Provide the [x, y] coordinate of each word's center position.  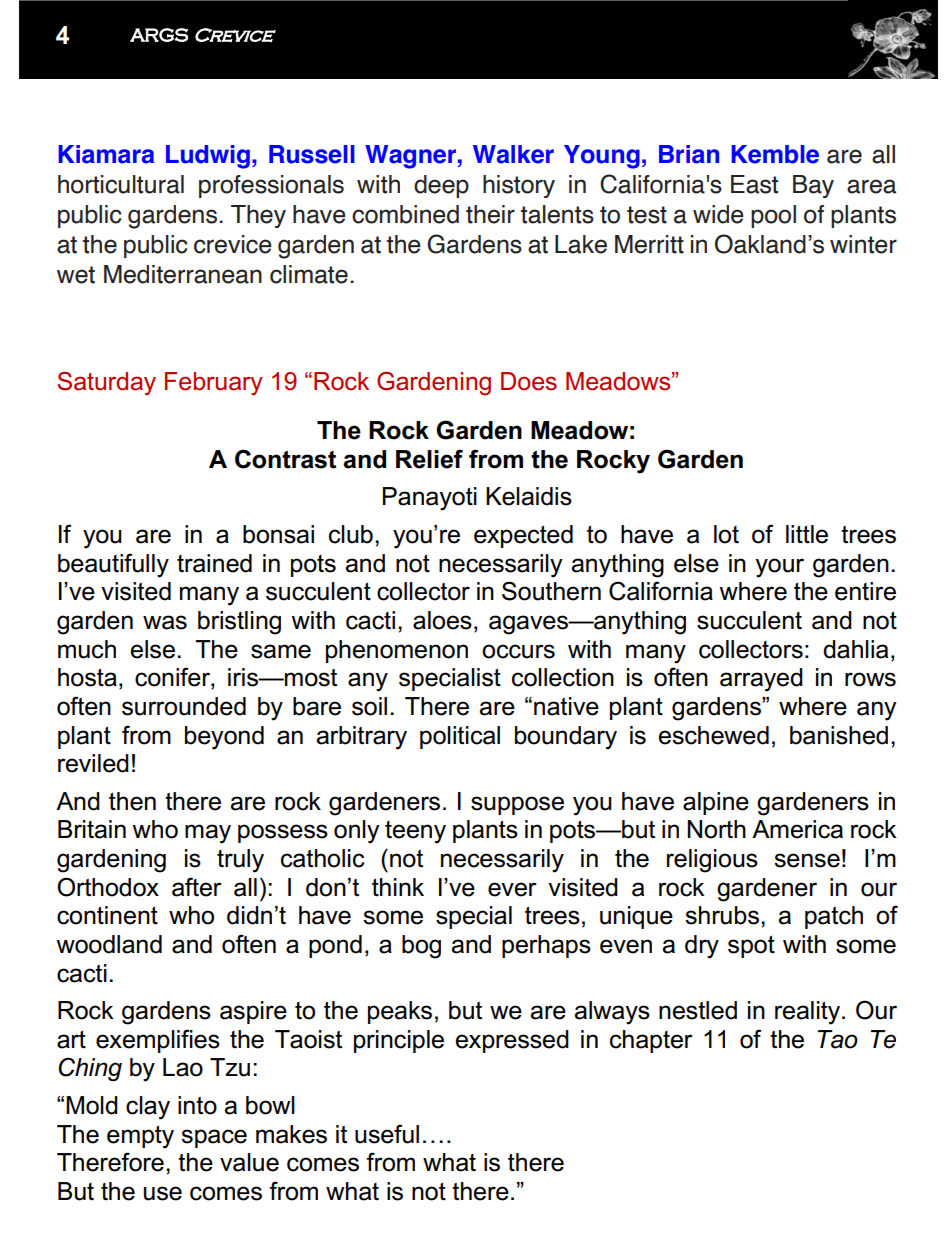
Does [529, 381]
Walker [513, 154]
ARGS [159, 35]
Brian [689, 154]
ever [512, 889]
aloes [442, 620]
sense [807, 860]
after [197, 887]
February [214, 383]
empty [140, 1137]
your [779, 568]
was [165, 622]
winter [863, 244]
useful [387, 1134]
